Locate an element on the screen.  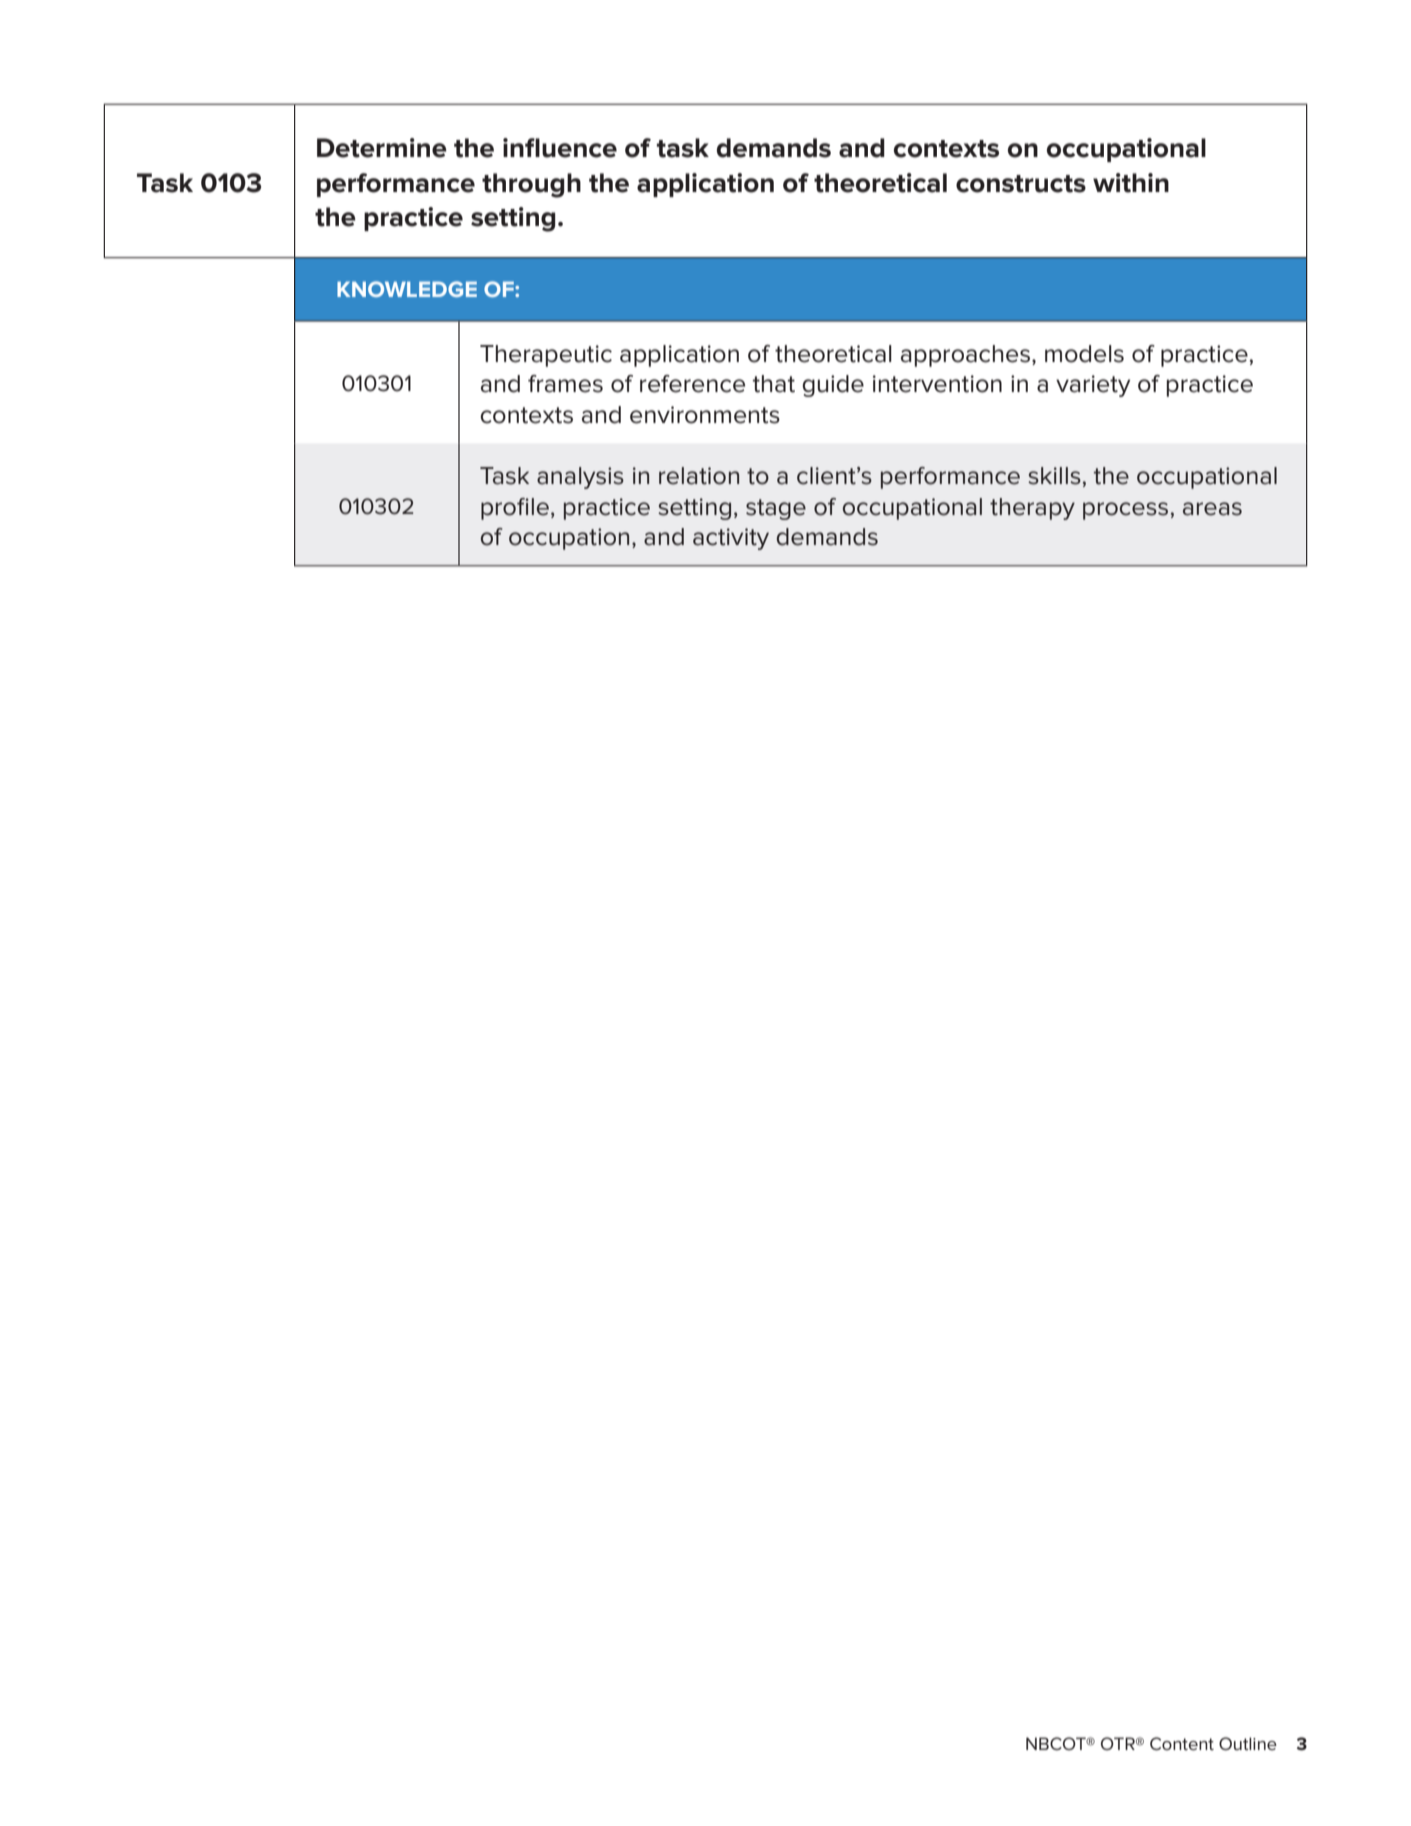
Outline is located at coordinates (1248, 1743).
